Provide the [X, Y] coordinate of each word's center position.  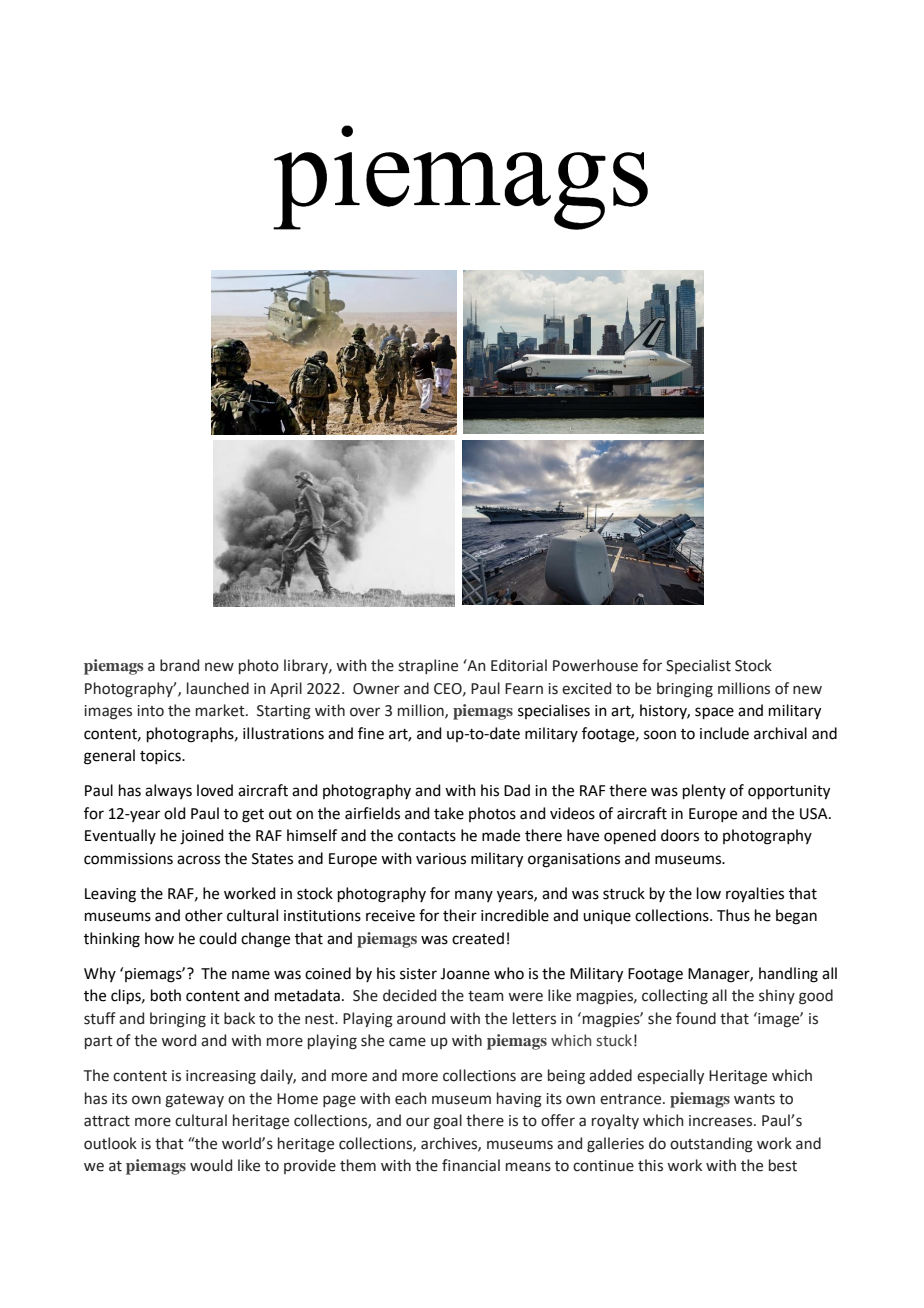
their [460, 915]
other [204, 915]
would [211, 1165]
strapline [428, 666]
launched [218, 688]
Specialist [698, 666]
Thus [733, 915]
